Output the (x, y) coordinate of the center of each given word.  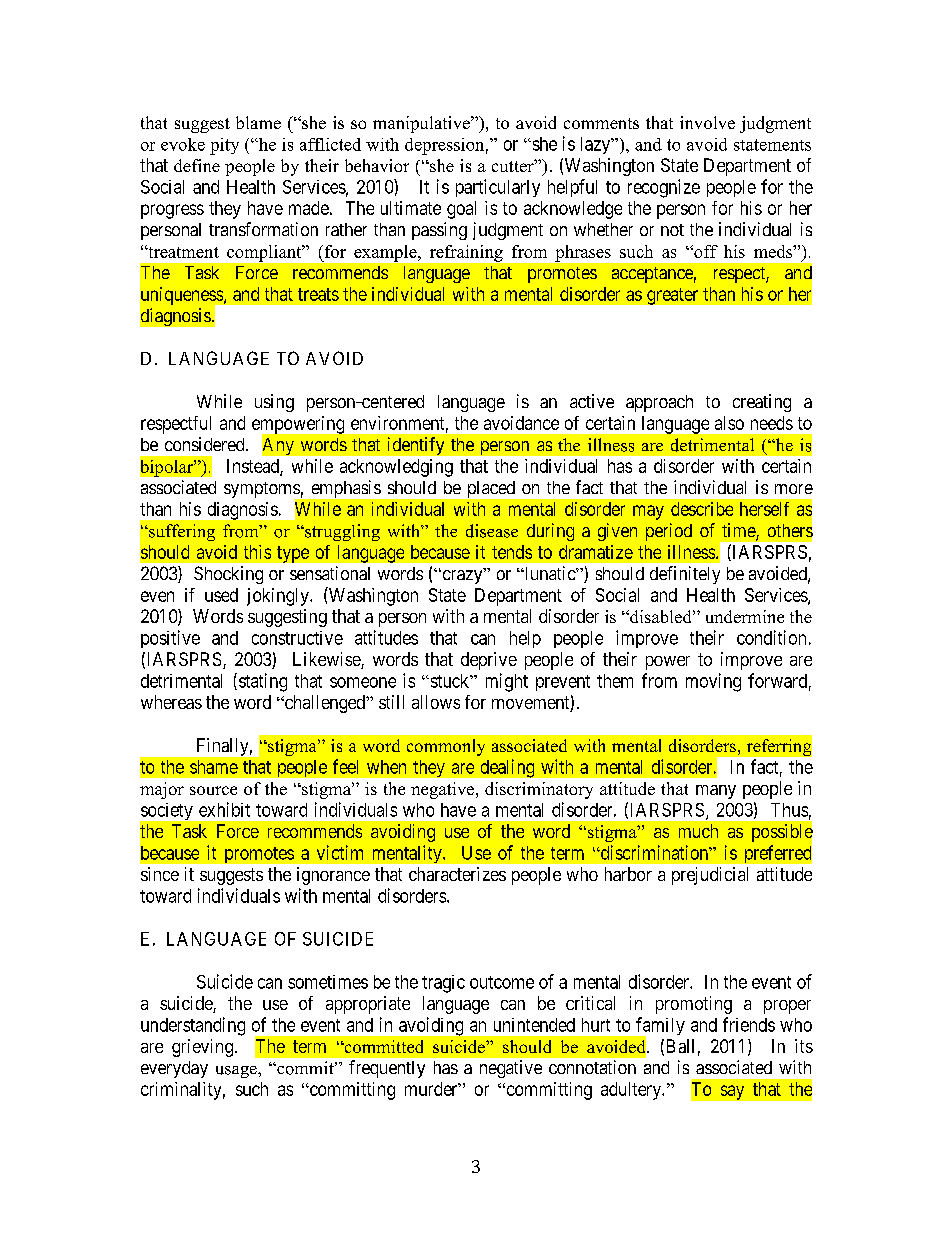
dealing (507, 768)
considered (206, 444)
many (716, 792)
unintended (534, 1025)
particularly (498, 188)
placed (491, 489)
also (729, 423)
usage (237, 1072)
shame (214, 767)
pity (224, 146)
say (732, 1092)
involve (707, 122)
